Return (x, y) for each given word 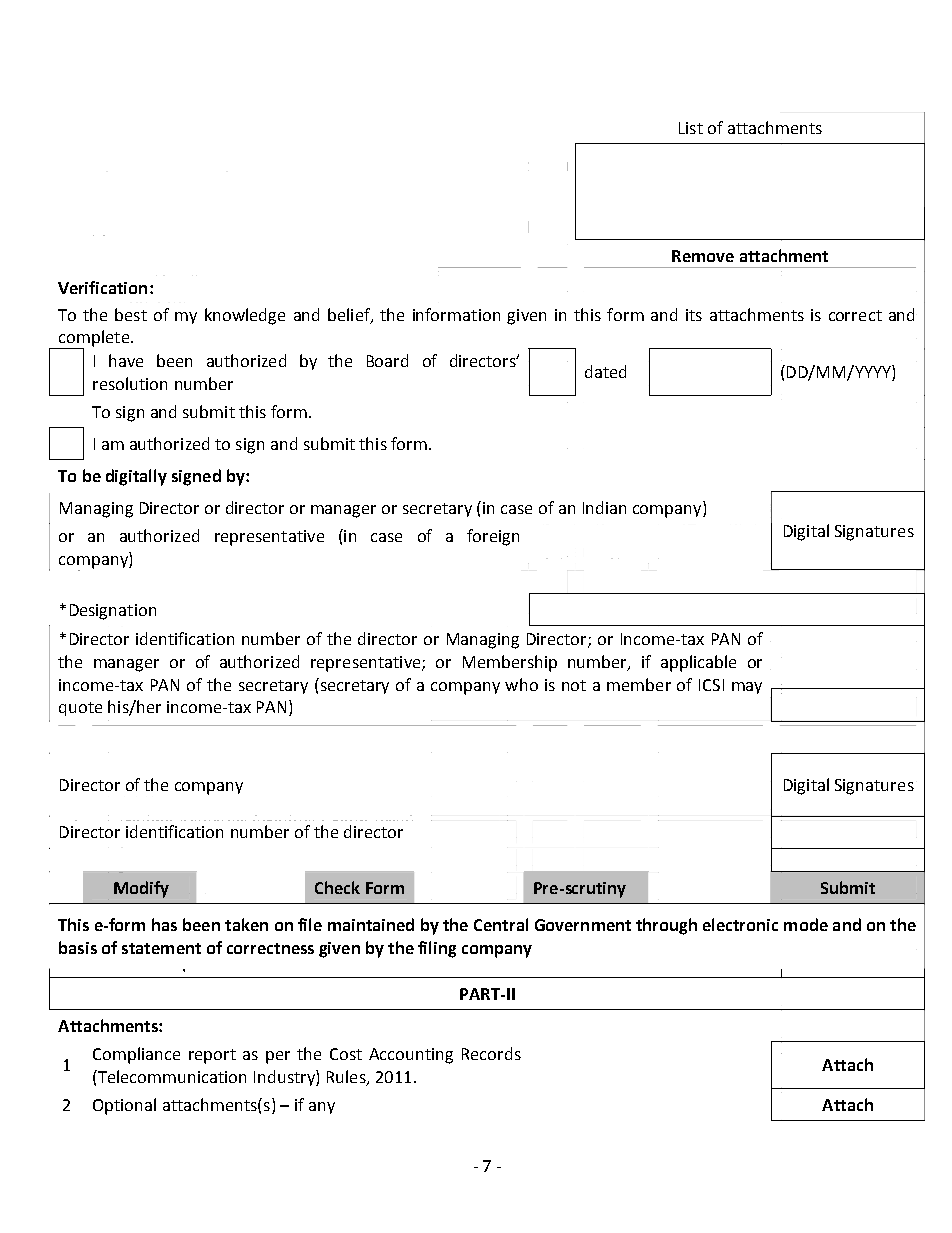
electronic (740, 924)
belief (350, 315)
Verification (102, 287)
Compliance (136, 1055)
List (691, 128)
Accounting (411, 1056)
